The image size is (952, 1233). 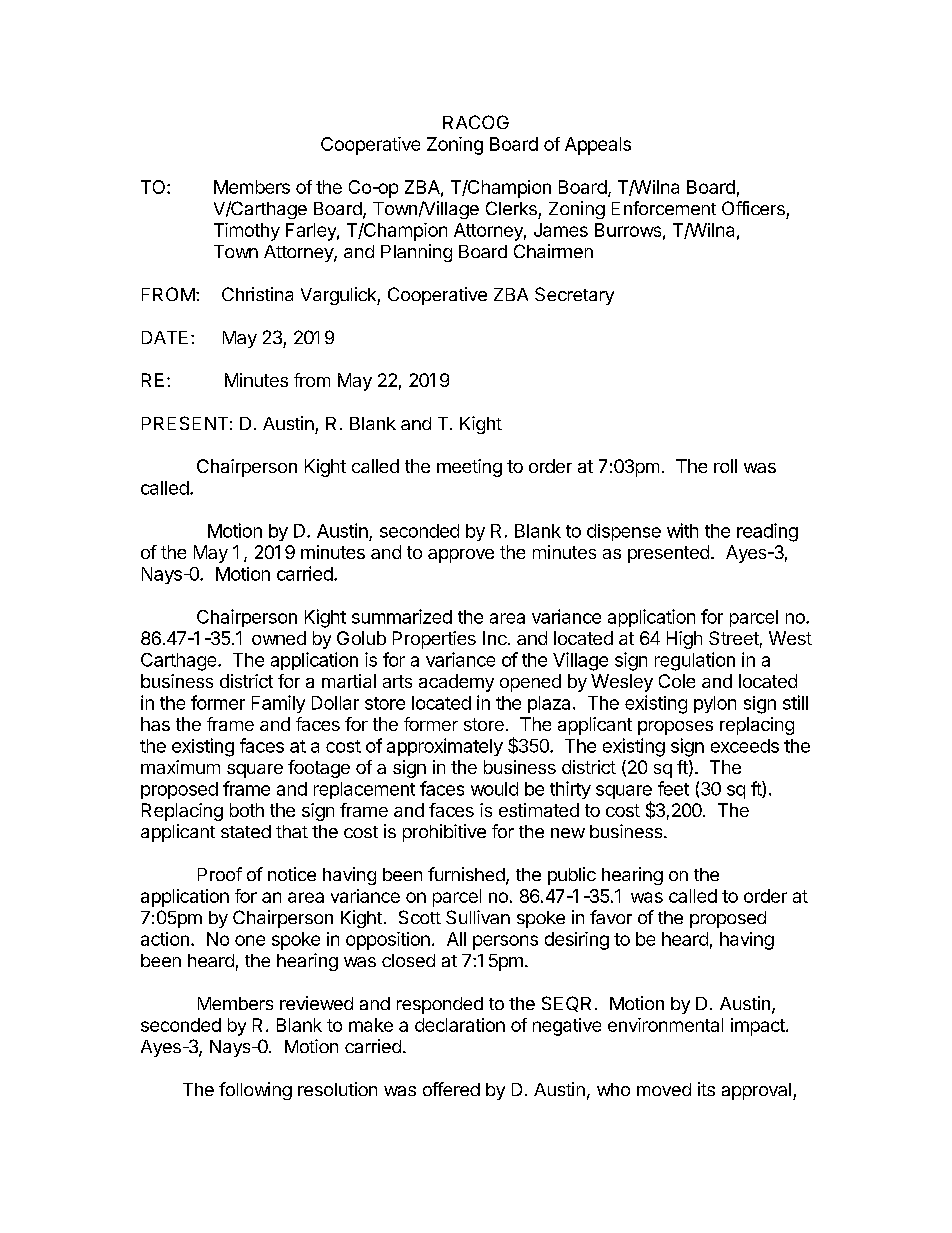 I want to click on Timothy, so click(x=247, y=232).
